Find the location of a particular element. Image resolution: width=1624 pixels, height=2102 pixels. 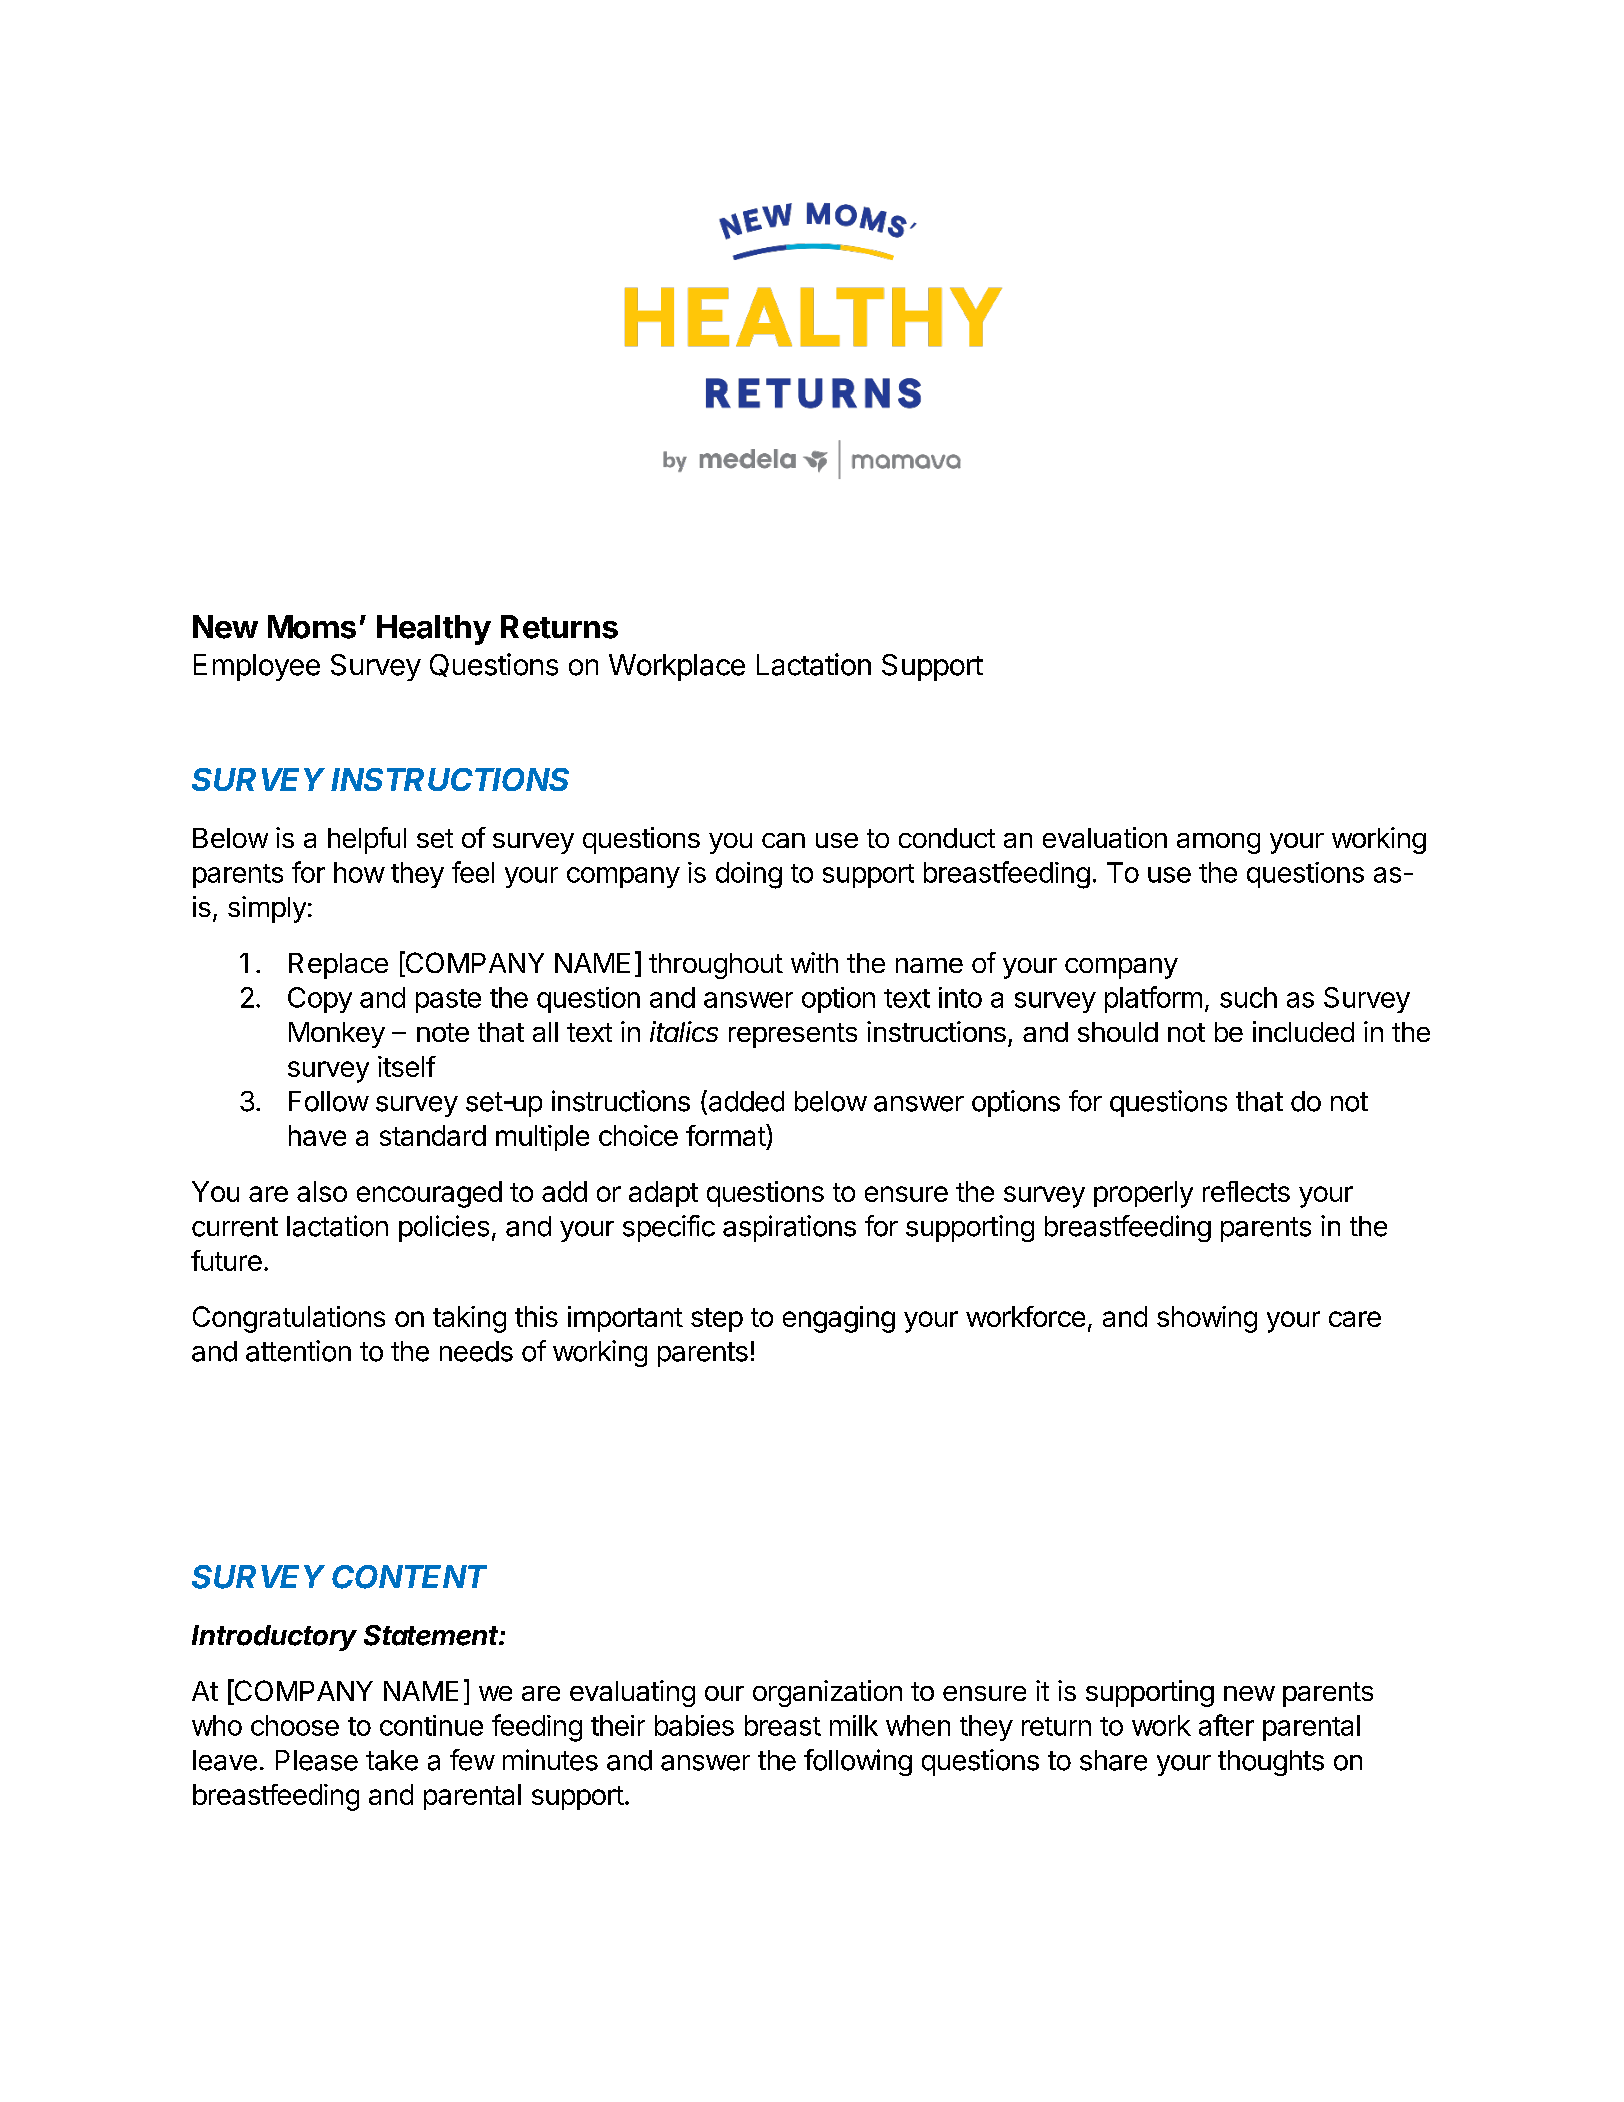

showing is located at coordinates (1207, 1319).
